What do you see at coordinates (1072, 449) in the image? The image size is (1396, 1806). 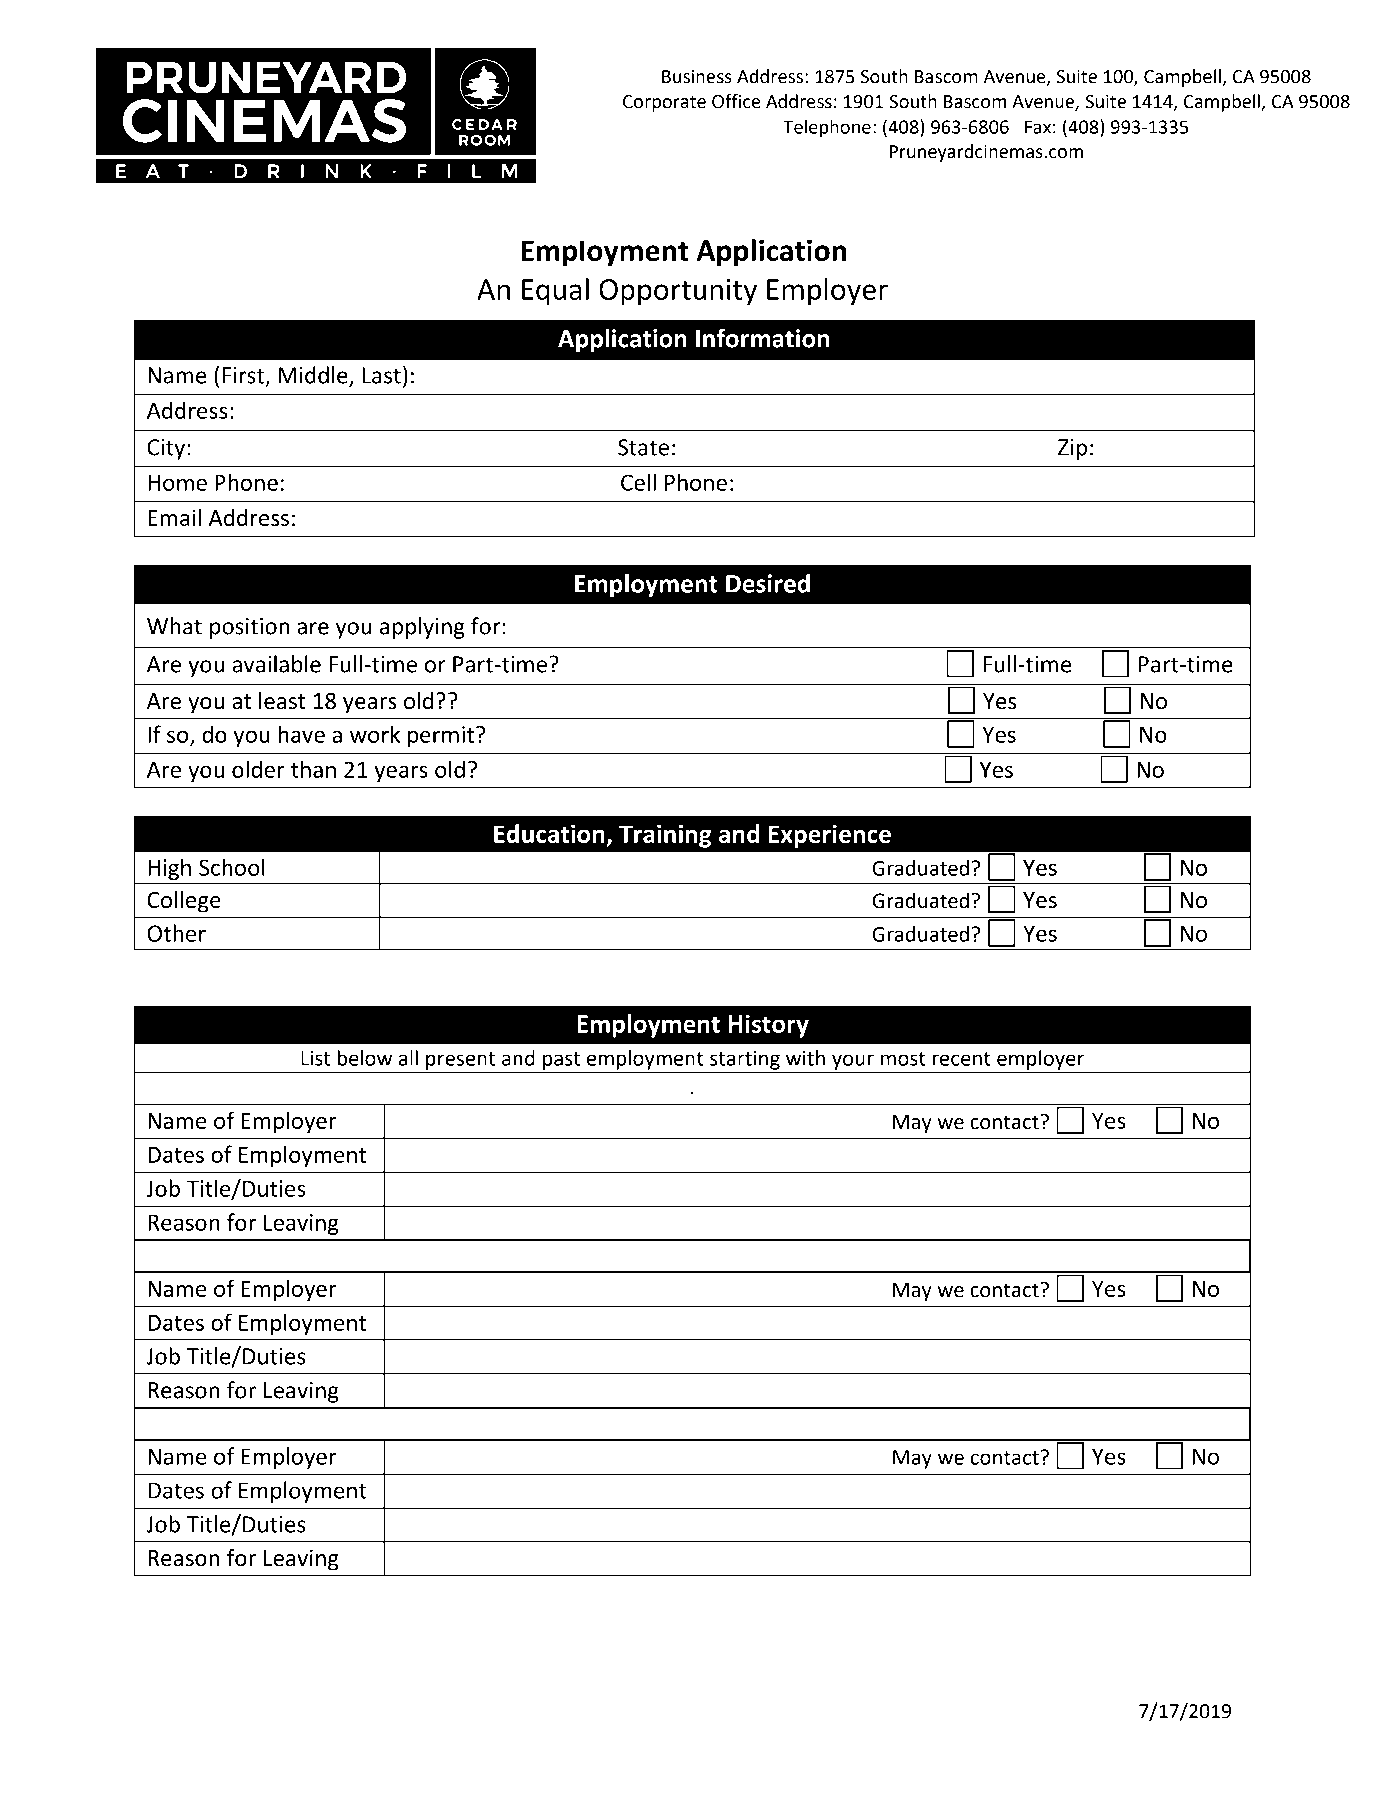 I see `Zip` at bounding box center [1072, 449].
